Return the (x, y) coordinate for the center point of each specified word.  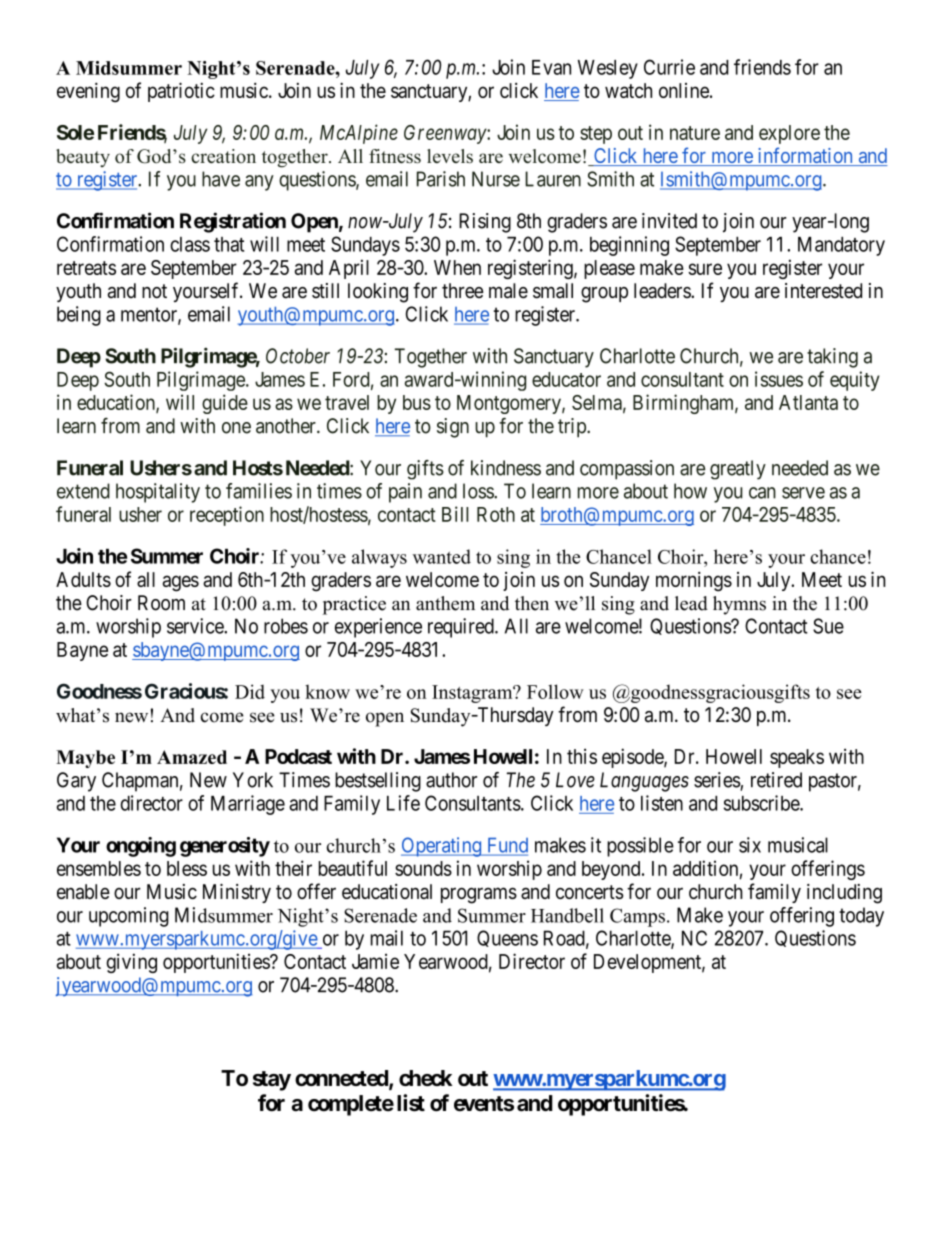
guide (225, 404)
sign (453, 428)
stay (272, 1081)
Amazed (192, 757)
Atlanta (808, 402)
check (425, 1078)
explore (789, 134)
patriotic (181, 92)
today (861, 917)
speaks (797, 758)
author (451, 780)
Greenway (446, 134)
